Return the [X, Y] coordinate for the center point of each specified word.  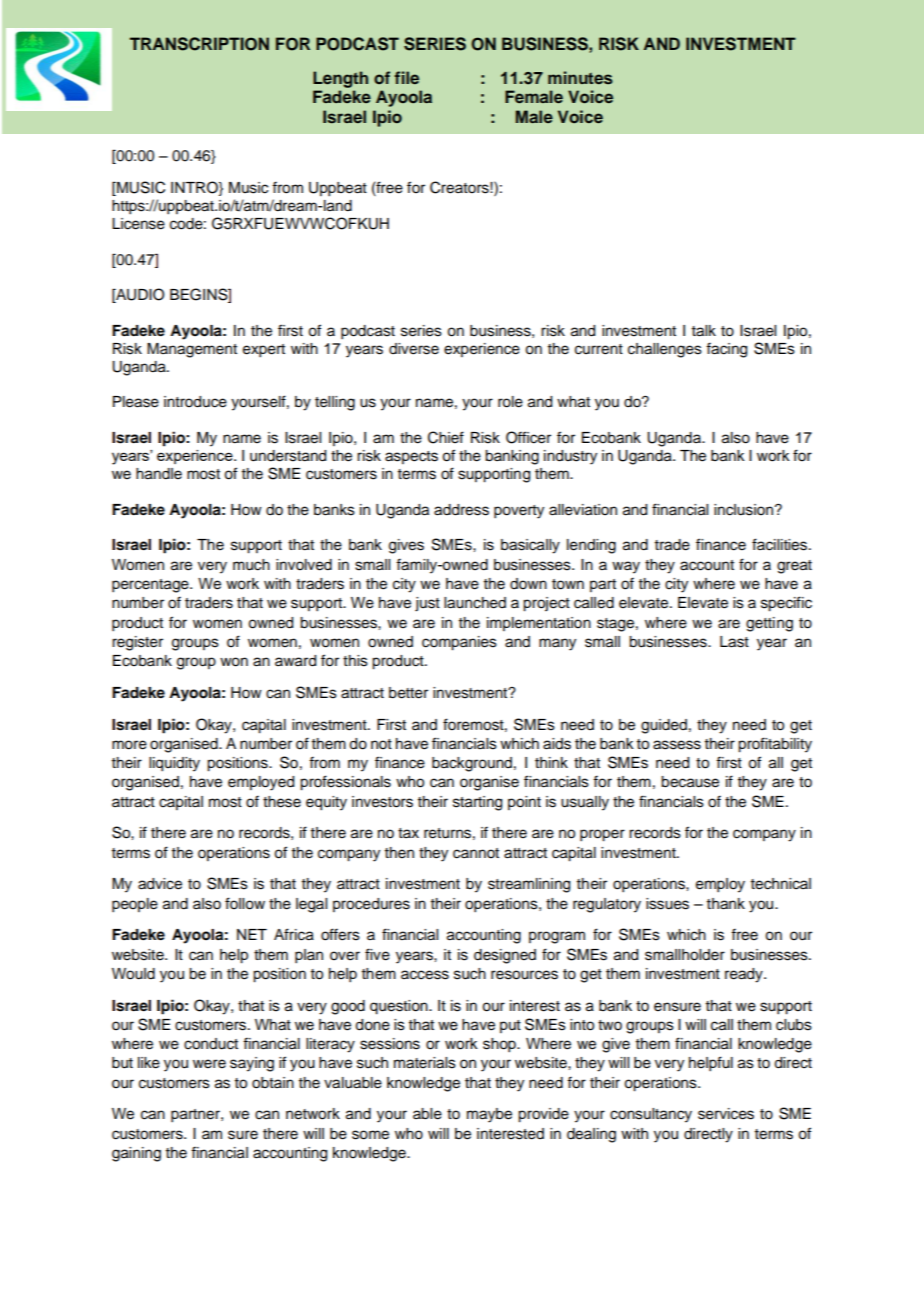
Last [734, 642]
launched [475, 603]
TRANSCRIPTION [199, 44]
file [407, 77]
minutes [580, 78]
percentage [151, 586]
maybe [489, 1115]
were [209, 1064]
